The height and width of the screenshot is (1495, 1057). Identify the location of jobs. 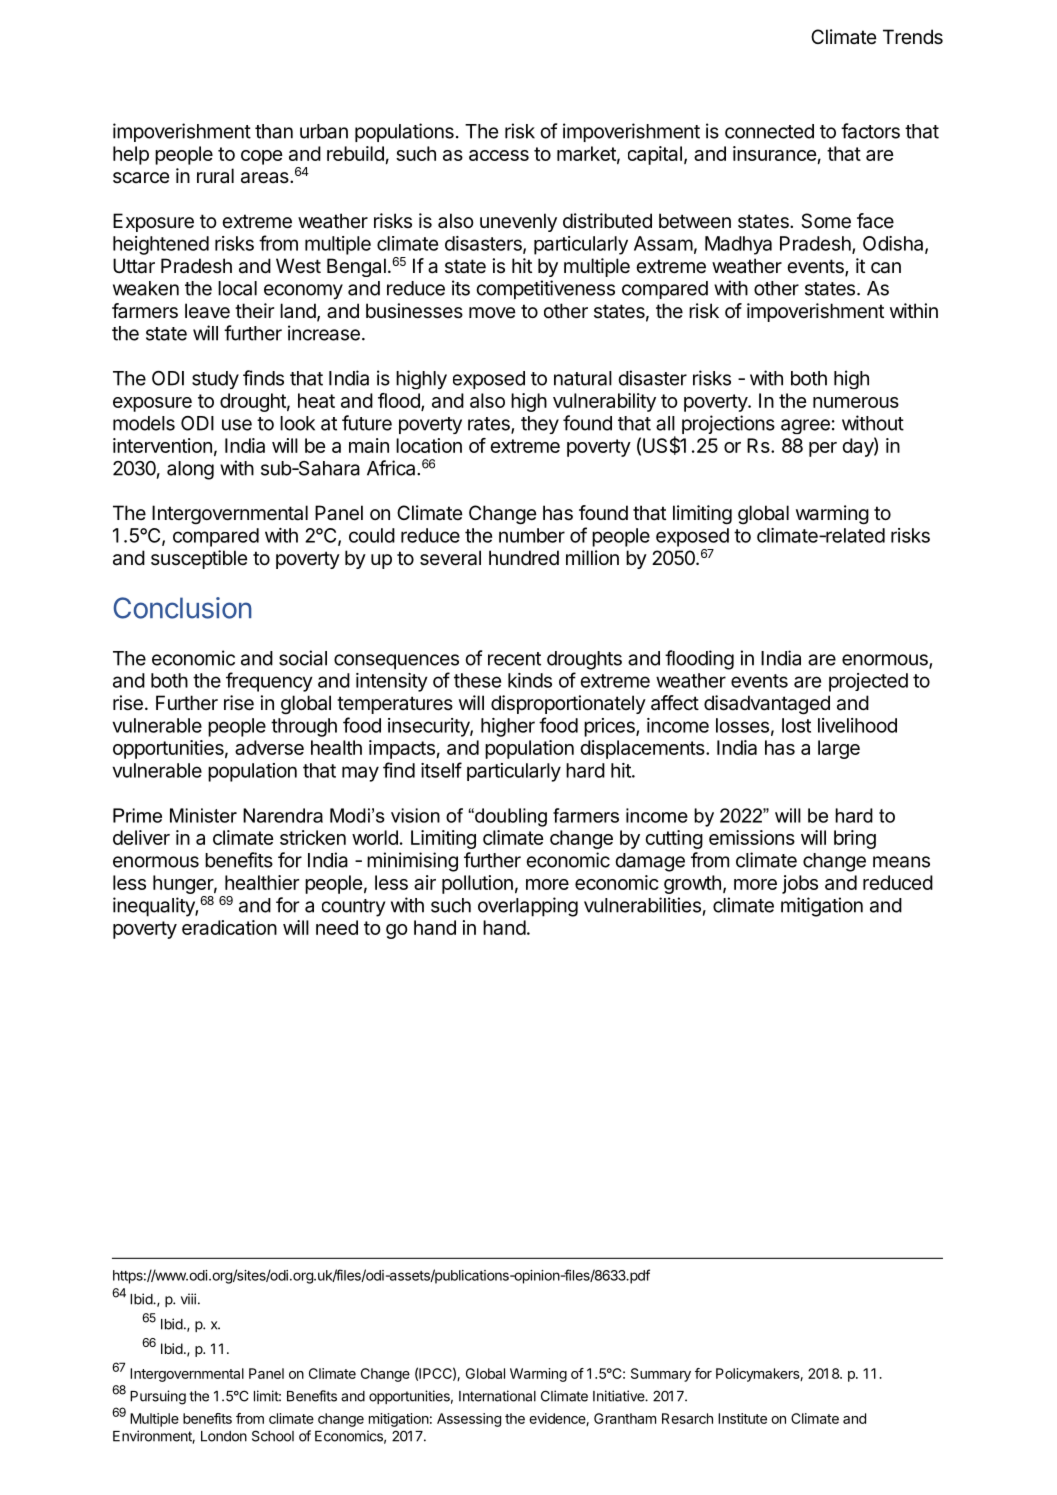
(800, 884).
